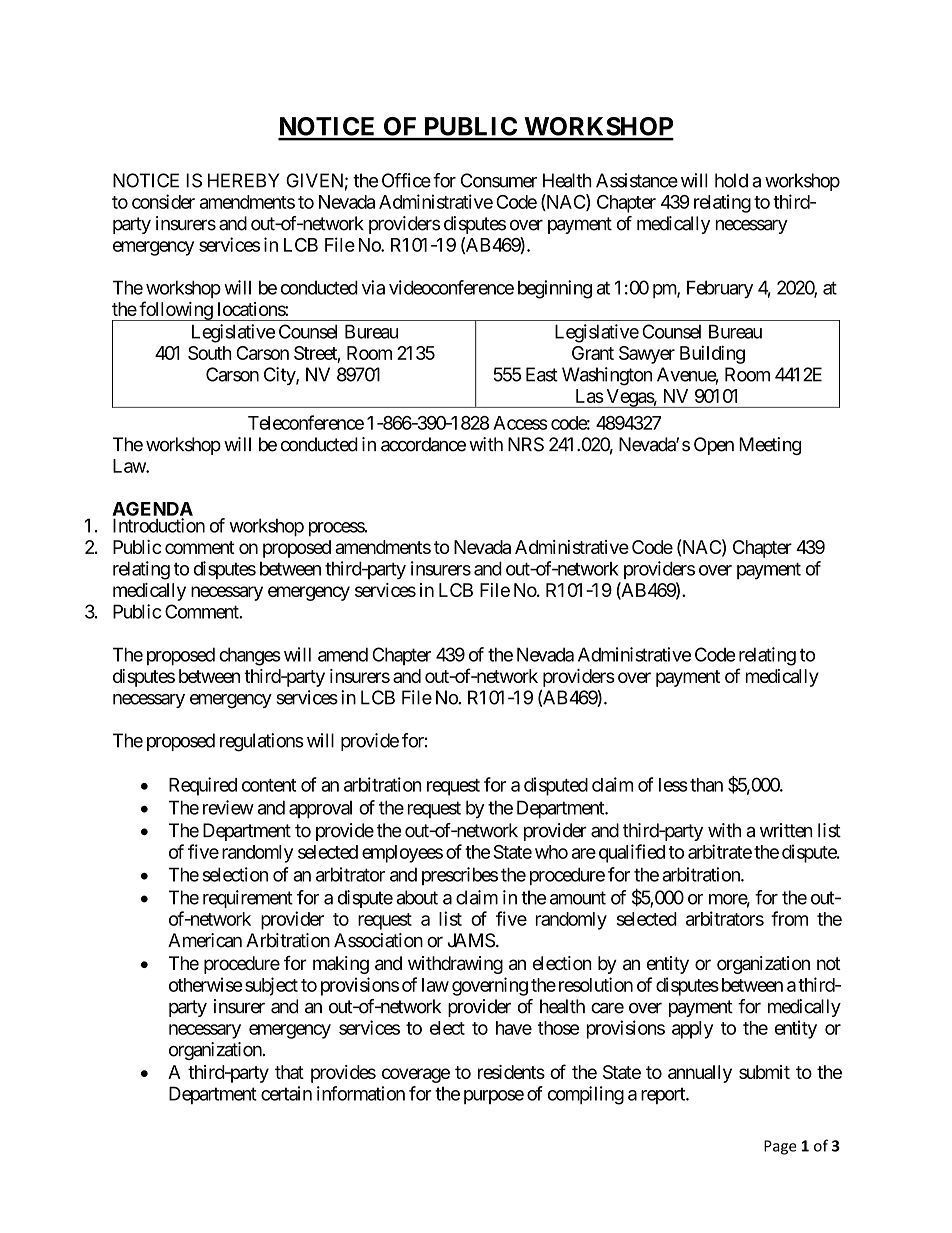 This screenshot has width=952, height=1233. What do you see at coordinates (731, 180) in the screenshot?
I see `hold` at bounding box center [731, 180].
